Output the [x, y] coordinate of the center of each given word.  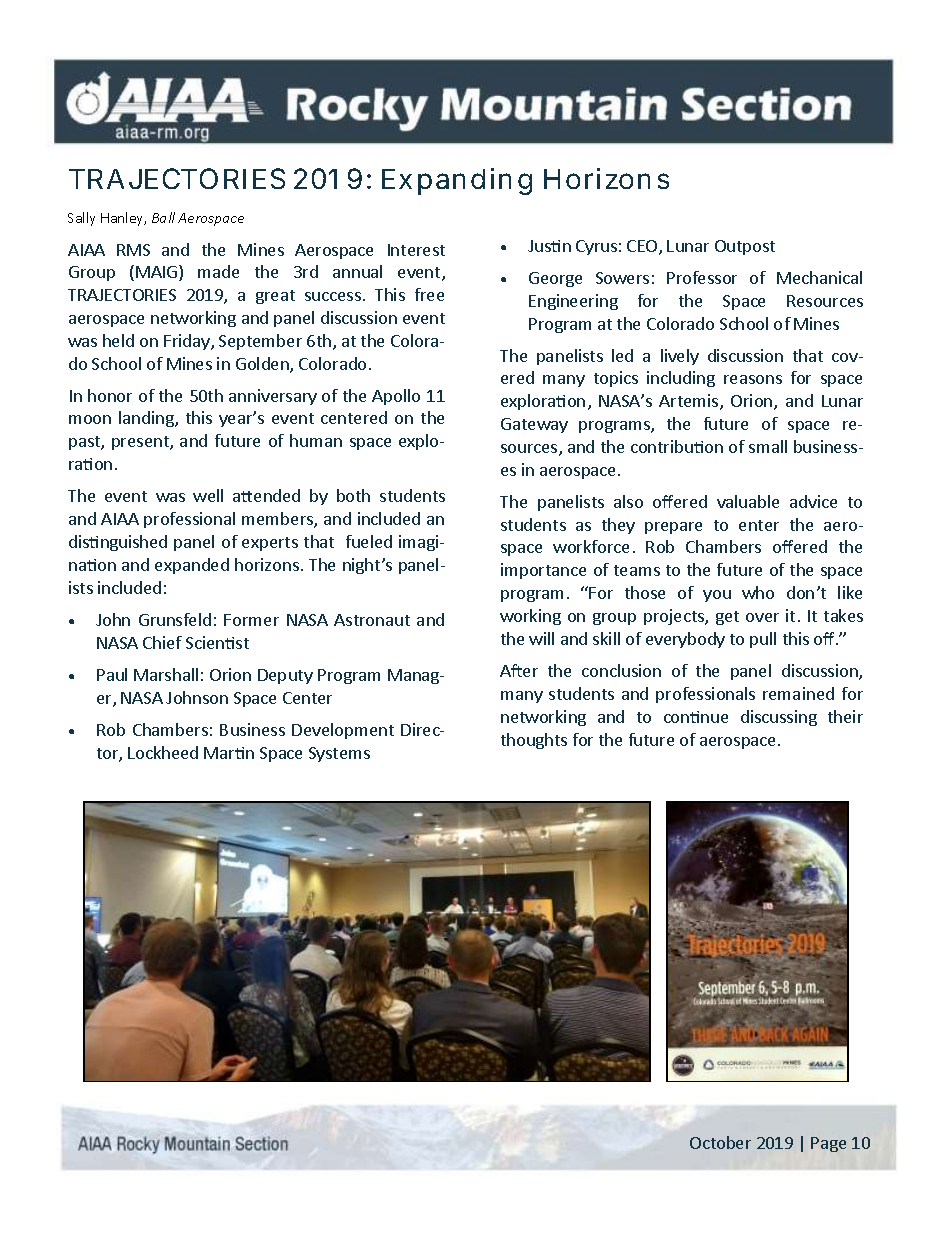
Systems [339, 754]
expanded [192, 566]
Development [343, 731]
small [768, 446]
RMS [133, 250]
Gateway [534, 425]
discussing [779, 718]
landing [147, 419]
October [720, 1142]
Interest [416, 250]
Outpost [745, 247]
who [758, 592]
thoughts [534, 741]
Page [828, 1144]
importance [543, 571]
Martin [229, 753]
